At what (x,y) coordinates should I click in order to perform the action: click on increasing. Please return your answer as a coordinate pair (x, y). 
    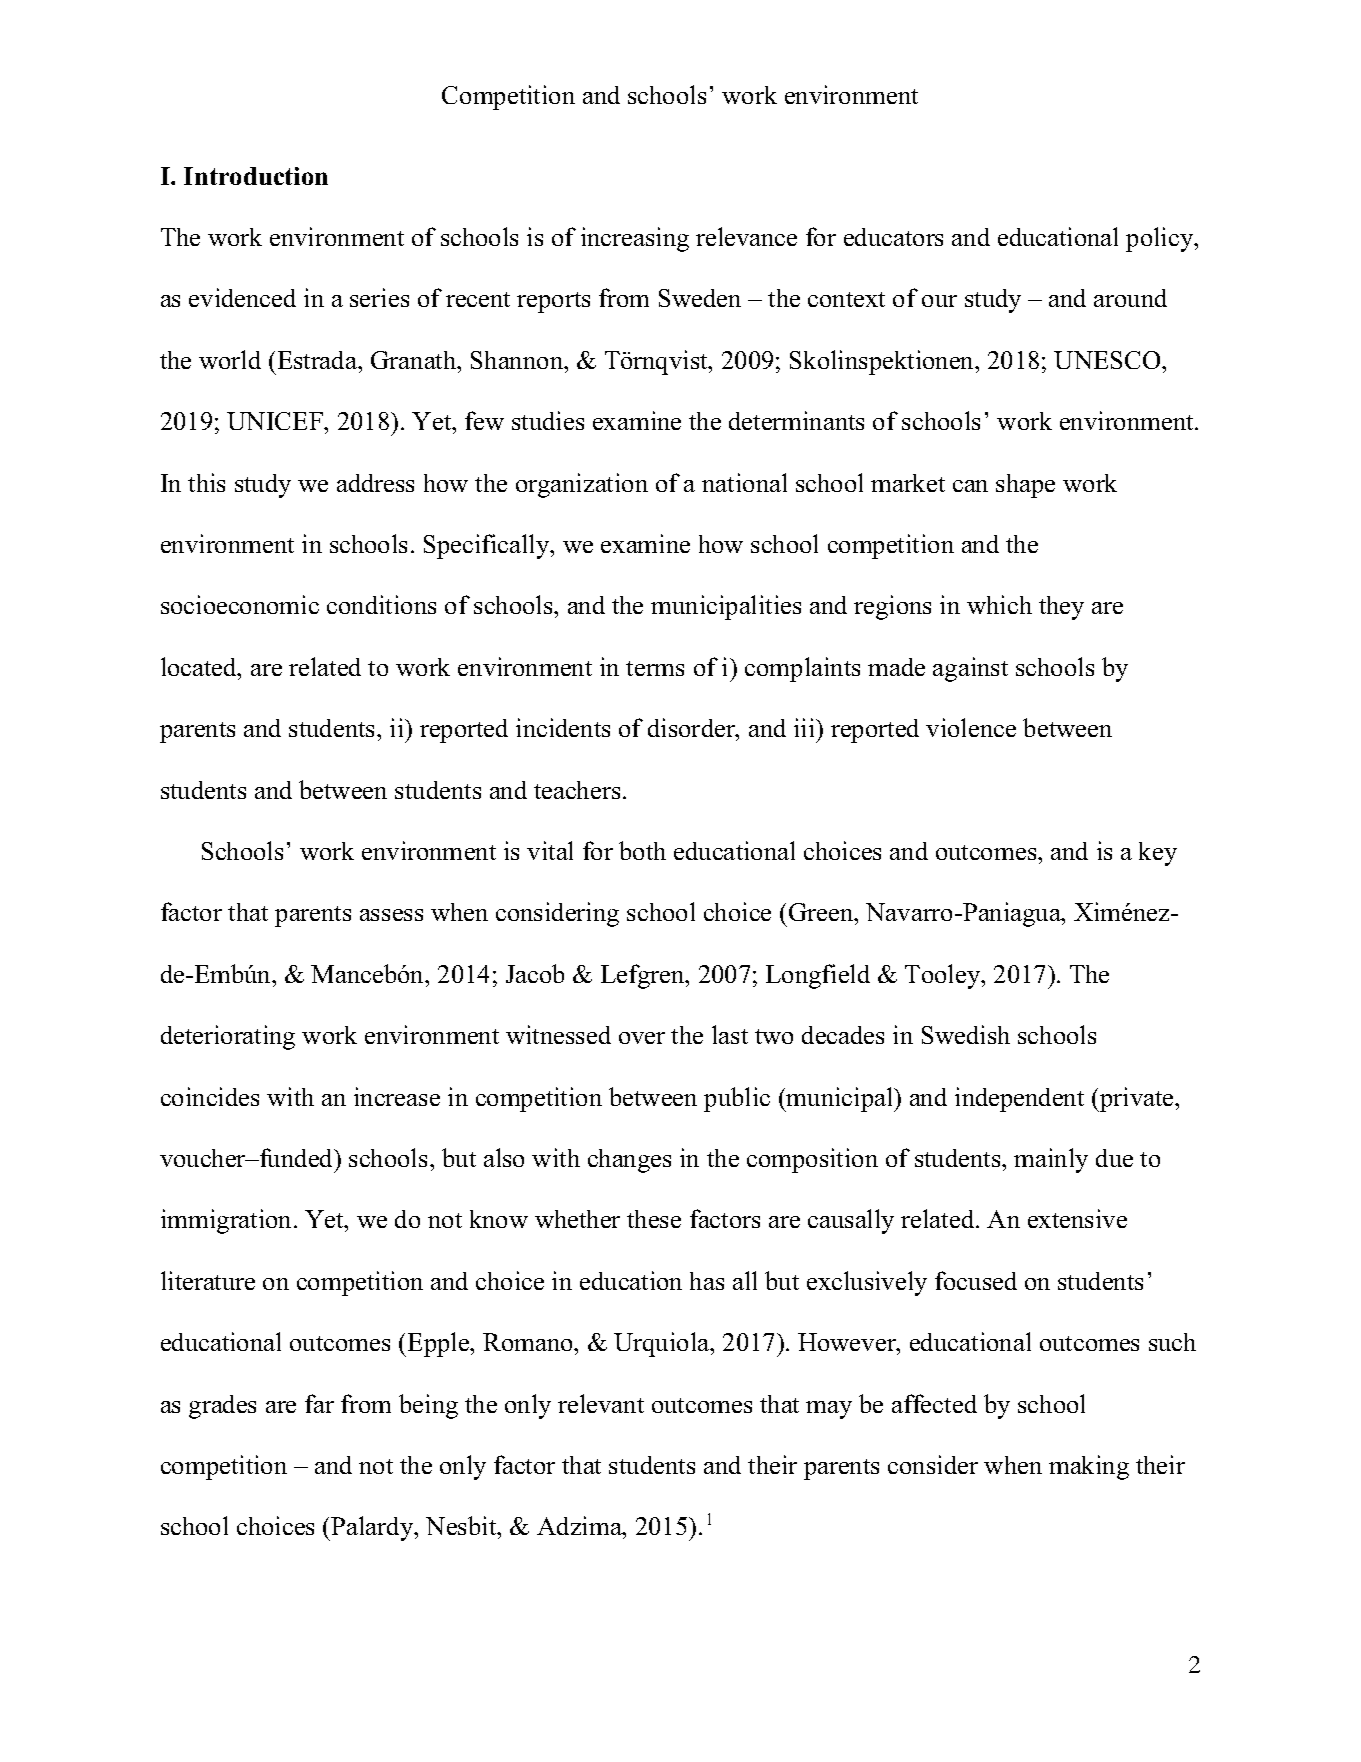
    Looking at the image, I should click on (635, 239).
